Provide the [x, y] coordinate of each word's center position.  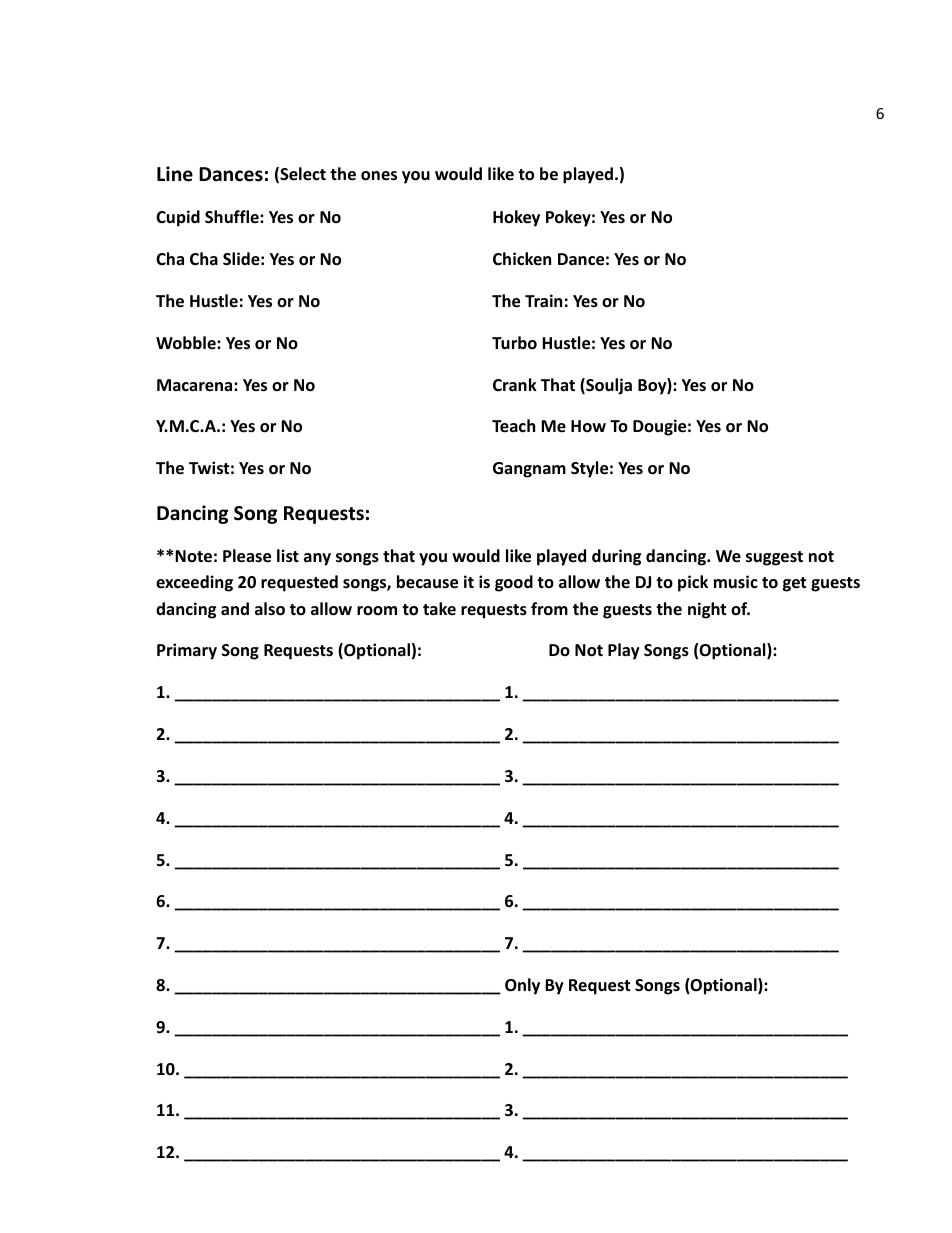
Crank [515, 384]
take [439, 608]
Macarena [196, 385]
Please [247, 556]
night [707, 610]
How [588, 426]
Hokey [516, 218]
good [514, 583]
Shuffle [233, 217]
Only [522, 986]
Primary [187, 651]
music [736, 581]
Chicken [522, 258]
